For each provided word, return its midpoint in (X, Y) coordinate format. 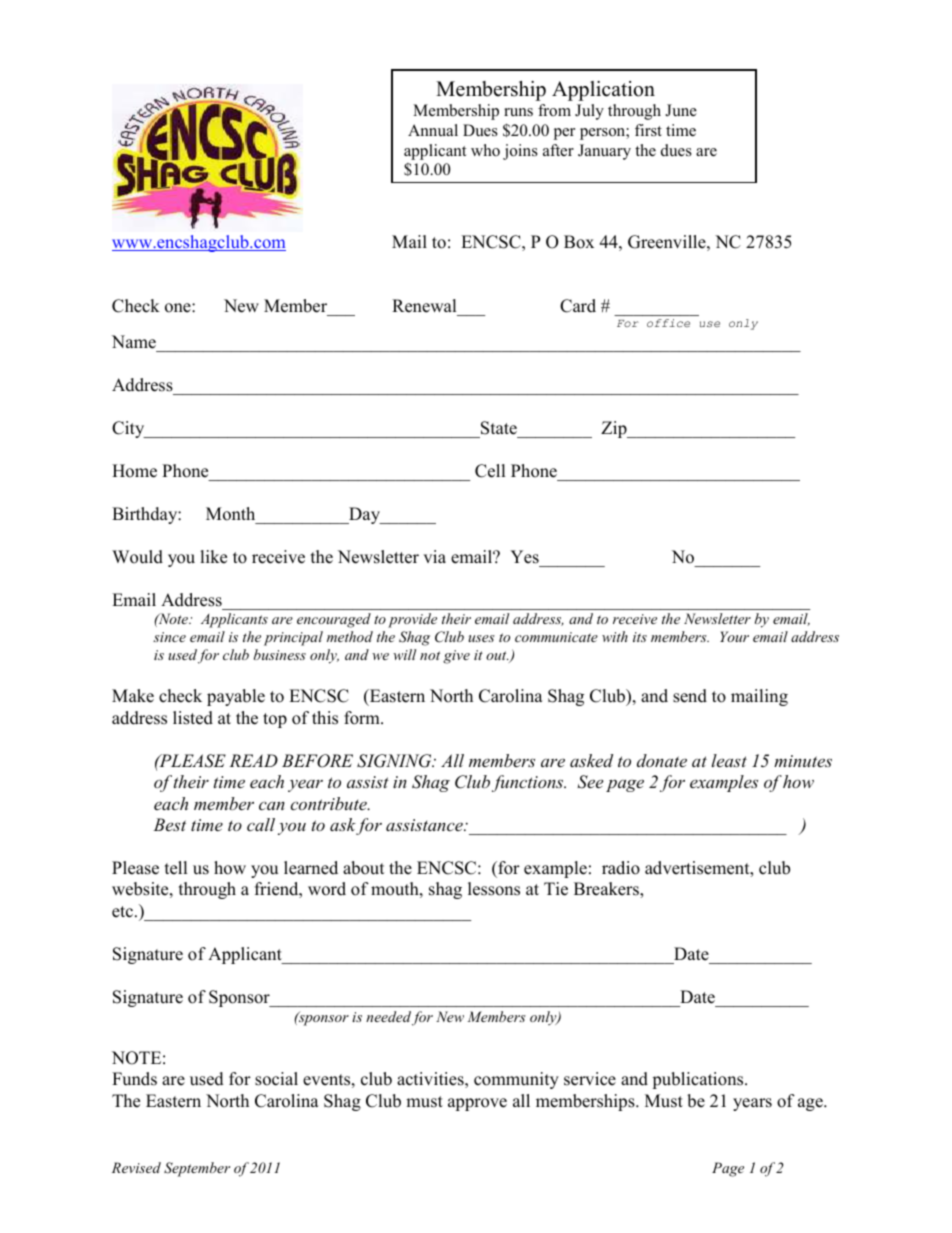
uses (481, 638)
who (485, 150)
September (197, 1169)
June (681, 110)
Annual (433, 130)
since (169, 637)
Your (734, 636)
